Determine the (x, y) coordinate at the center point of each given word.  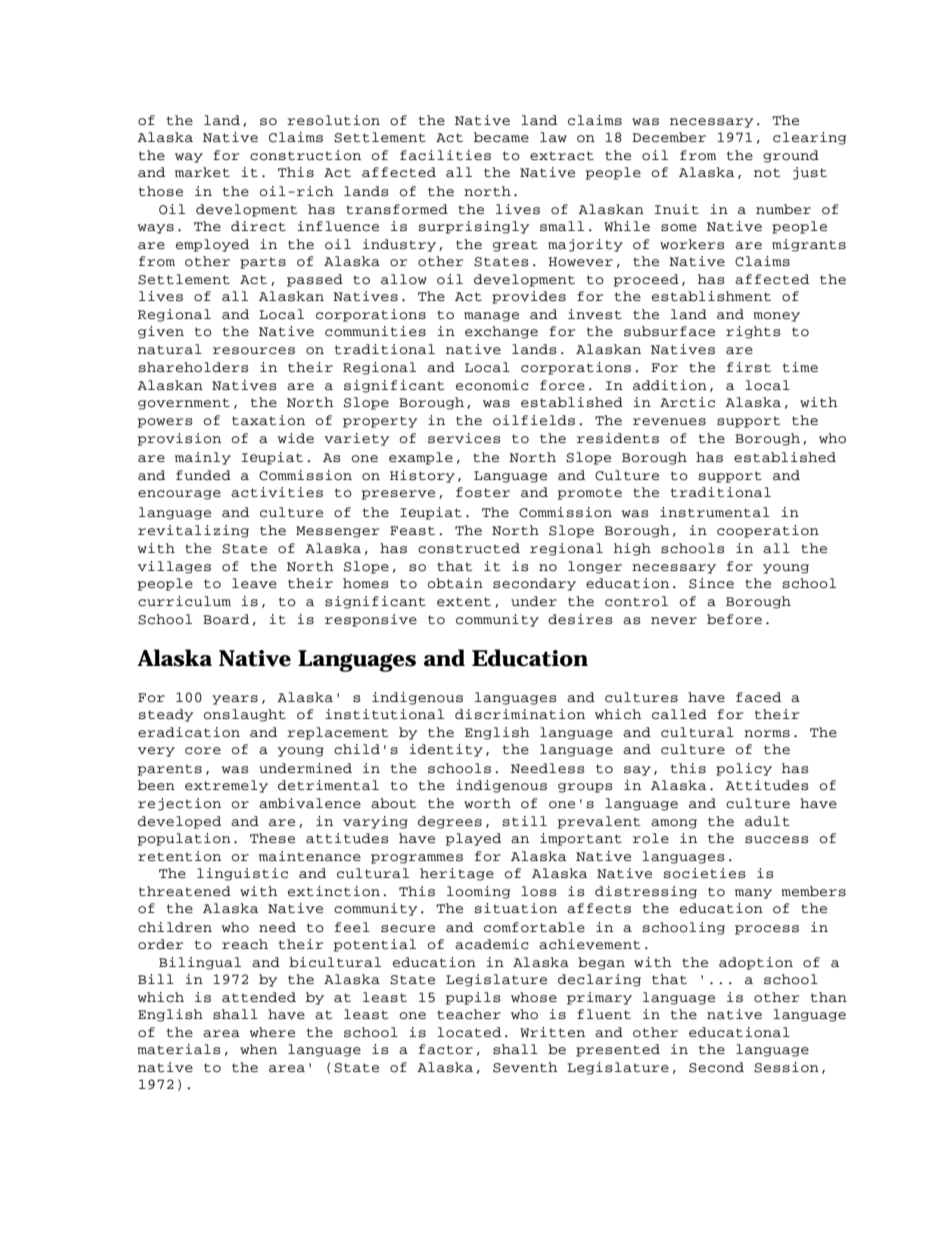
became (501, 137)
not (767, 173)
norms (767, 734)
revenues (669, 421)
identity (446, 750)
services (464, 438)
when (258, 1049)
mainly (203, 458)
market (202, 172)
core (203, 751)
